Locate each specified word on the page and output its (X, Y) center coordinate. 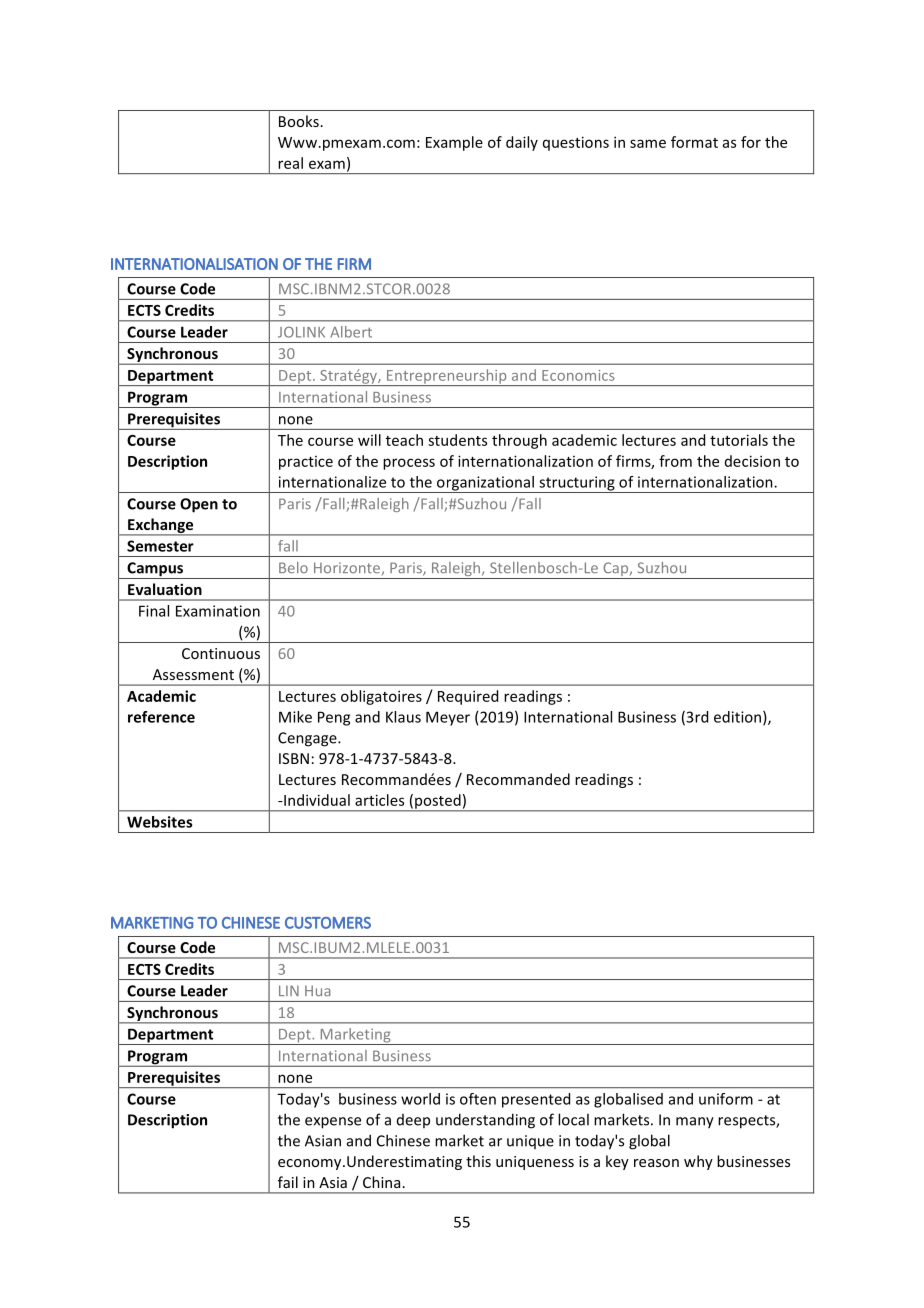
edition (739, 718)
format (694, 142)
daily (522, 143)
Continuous (221, 653)
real (290, 163)
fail (288, 1182)
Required (468, 697)
